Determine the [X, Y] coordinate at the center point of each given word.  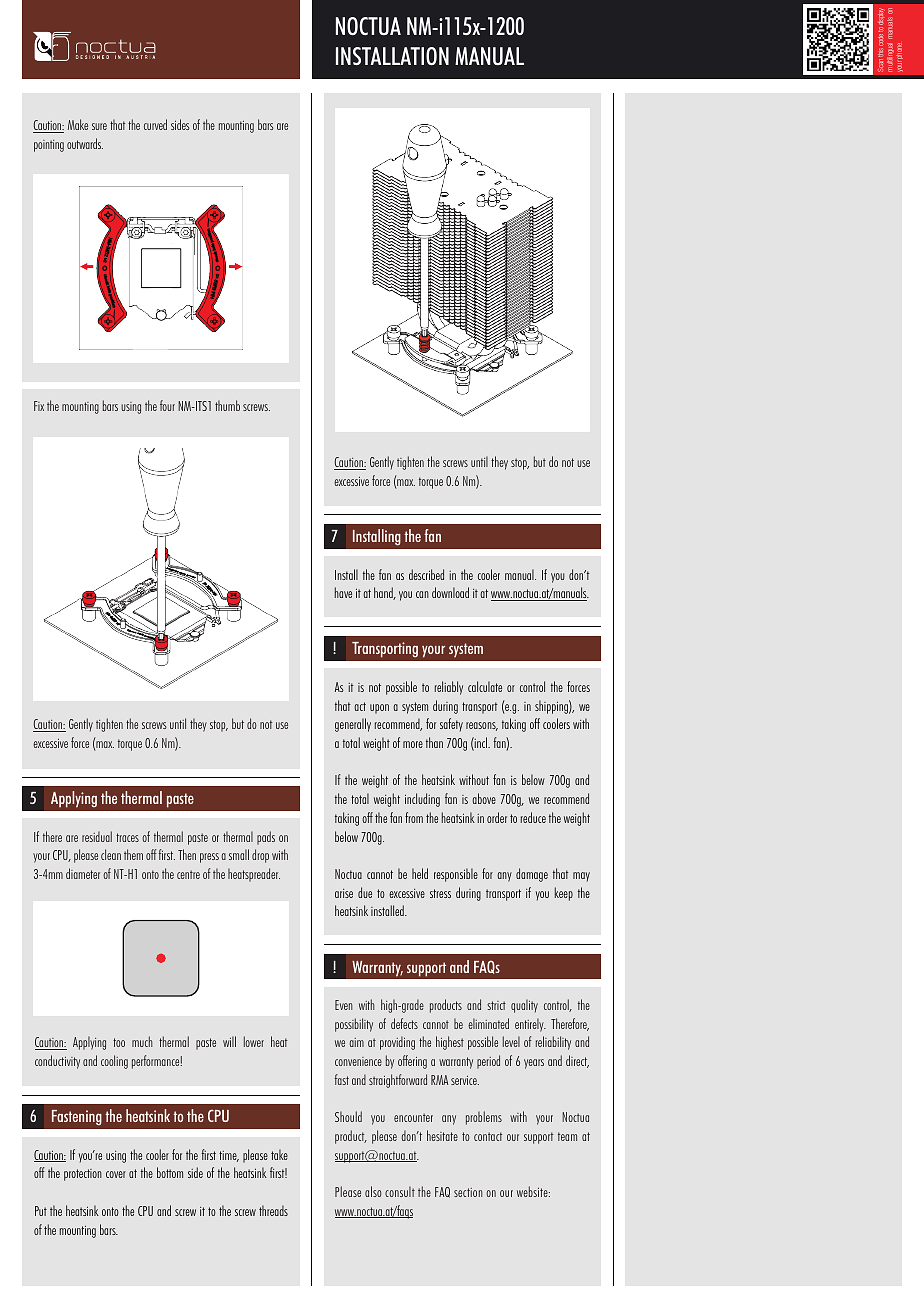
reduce [533, 817]
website [533, 1191]
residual [97, 836]
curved [155, 124]
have [343, 592]
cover [116, 1174]
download [450, 592]
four [167, 405]
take [279, 1154]
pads [266, 838]
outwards [85, 143]
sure [99, 126]
